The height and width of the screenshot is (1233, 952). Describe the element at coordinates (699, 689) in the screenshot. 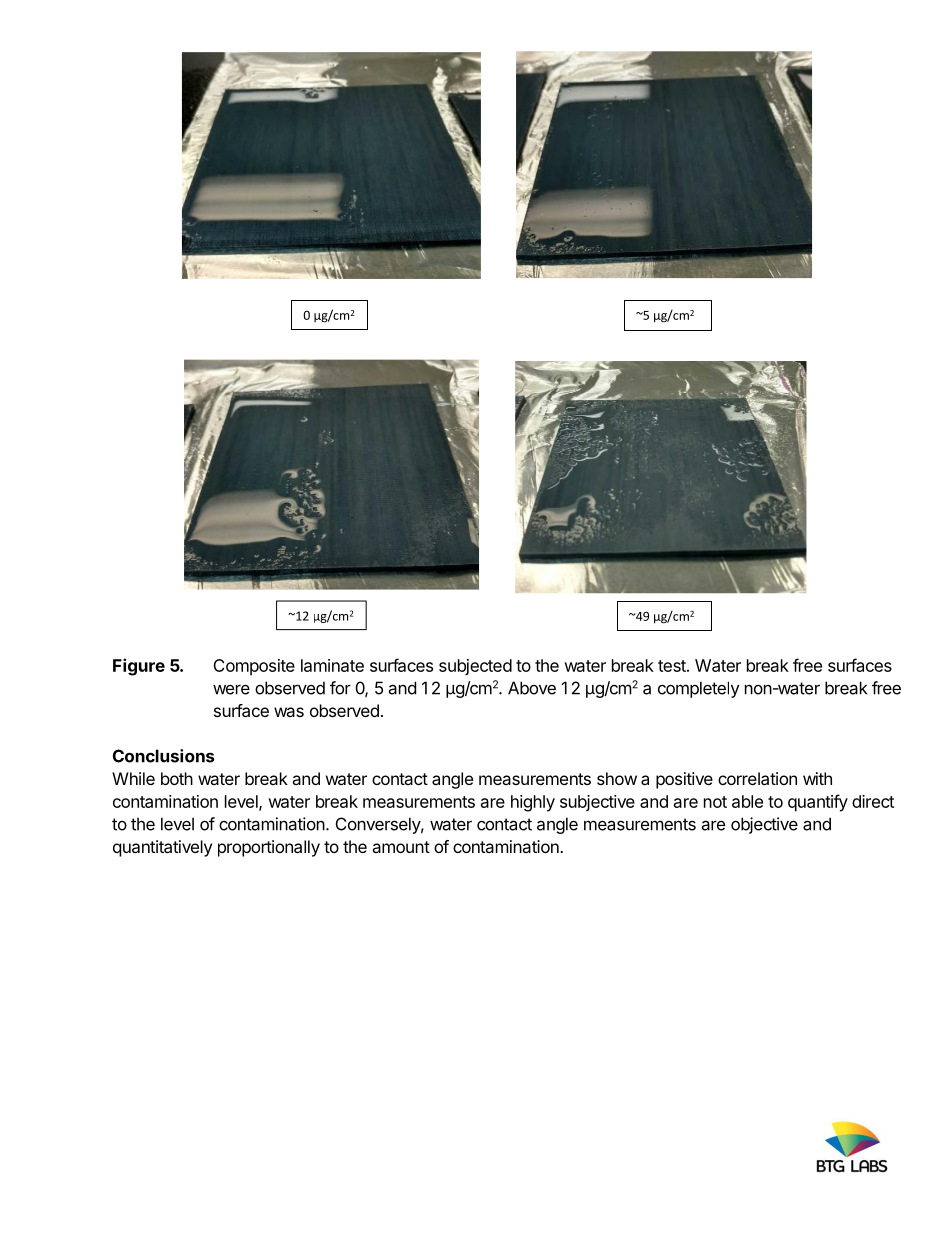

I see `completely` at that location.
